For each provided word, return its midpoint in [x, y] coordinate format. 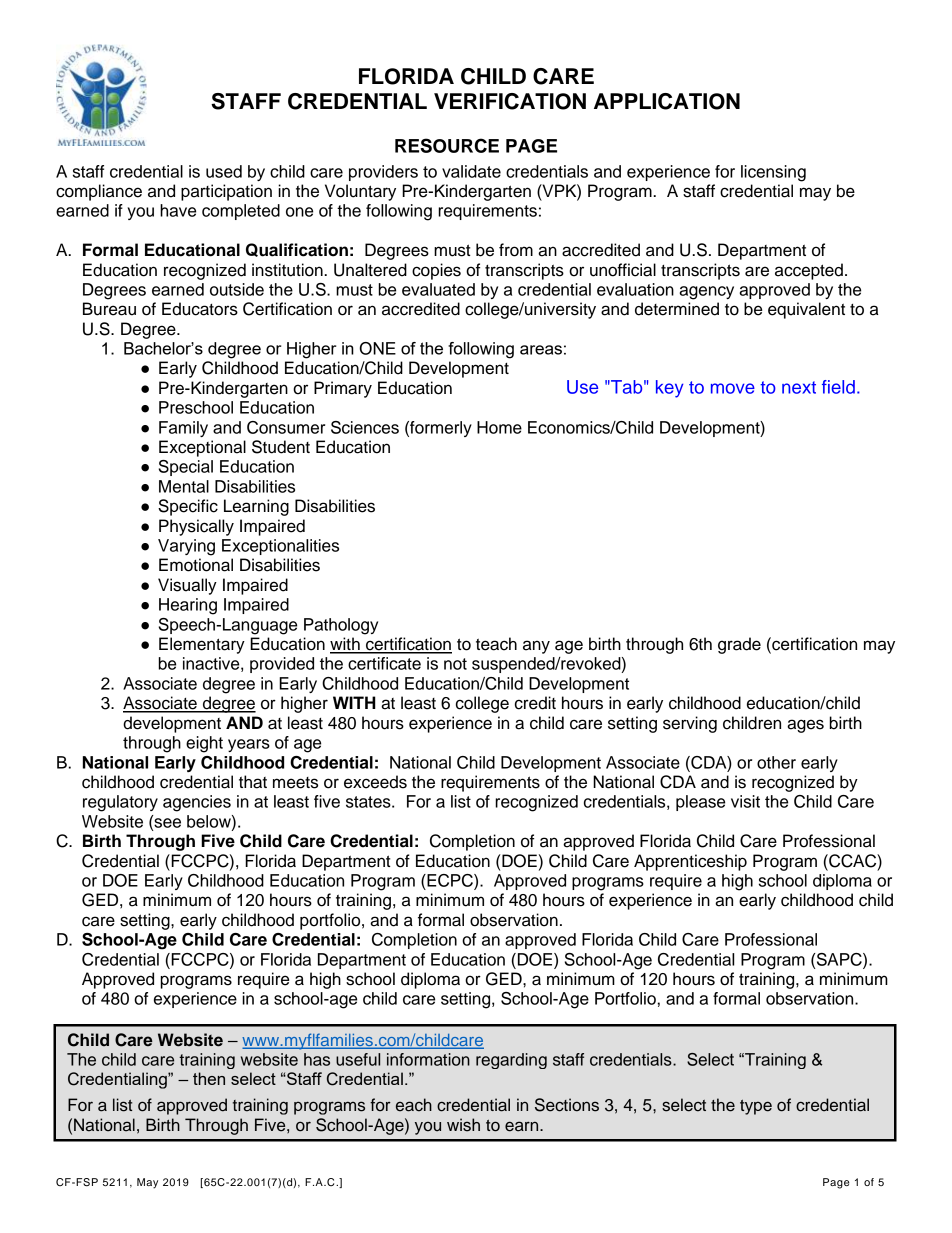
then [209, 1078]
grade [739, 645]
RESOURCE [447, 145]
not [455, 664]
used [224, 171]
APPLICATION [667, 101]
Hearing [188, 606]
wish [463, 1125]
